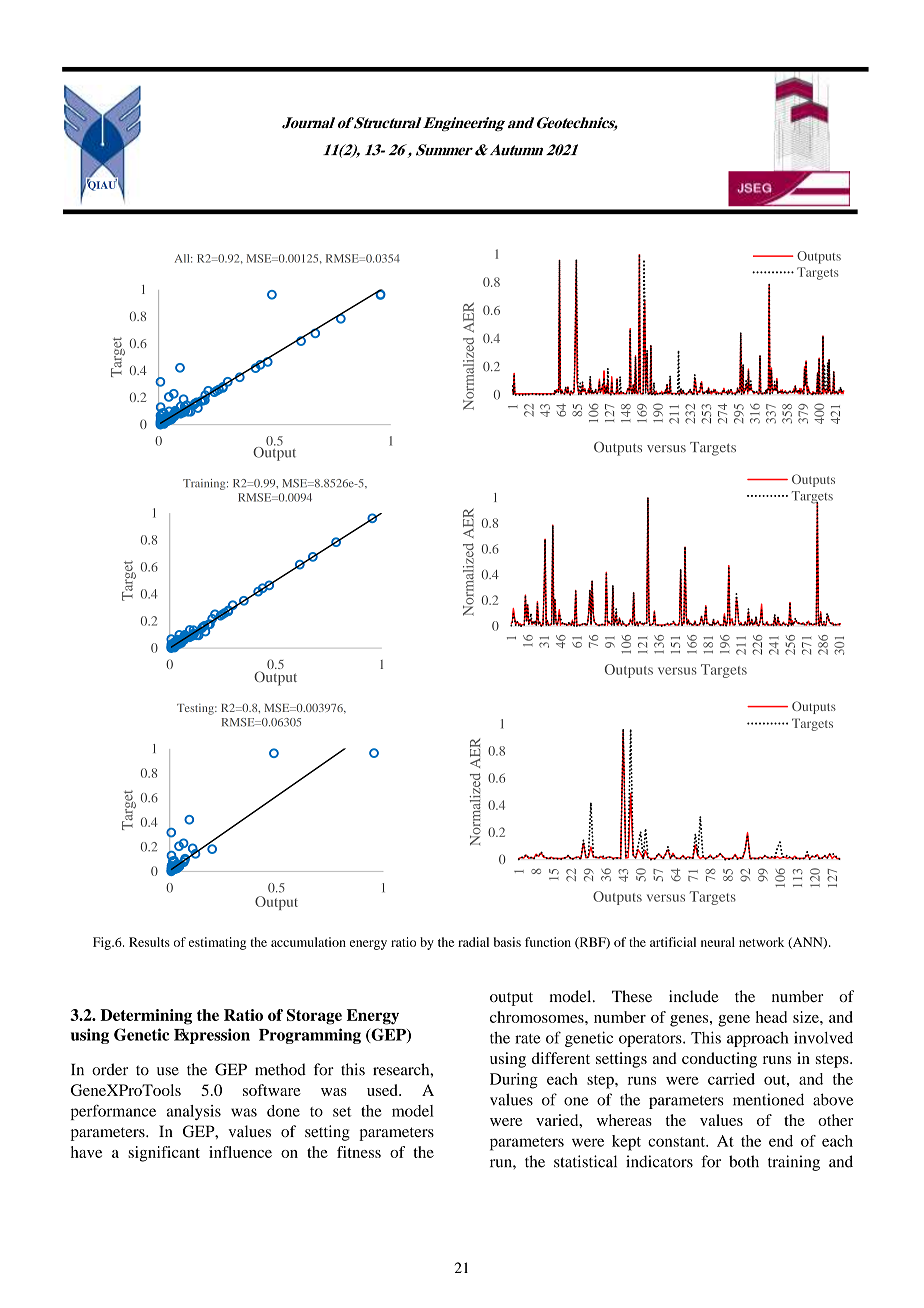 This screenshot has width=924, height=1308. Describe the element at coordinates (771, 1017) in the screenshot. I see `head` at that location.
